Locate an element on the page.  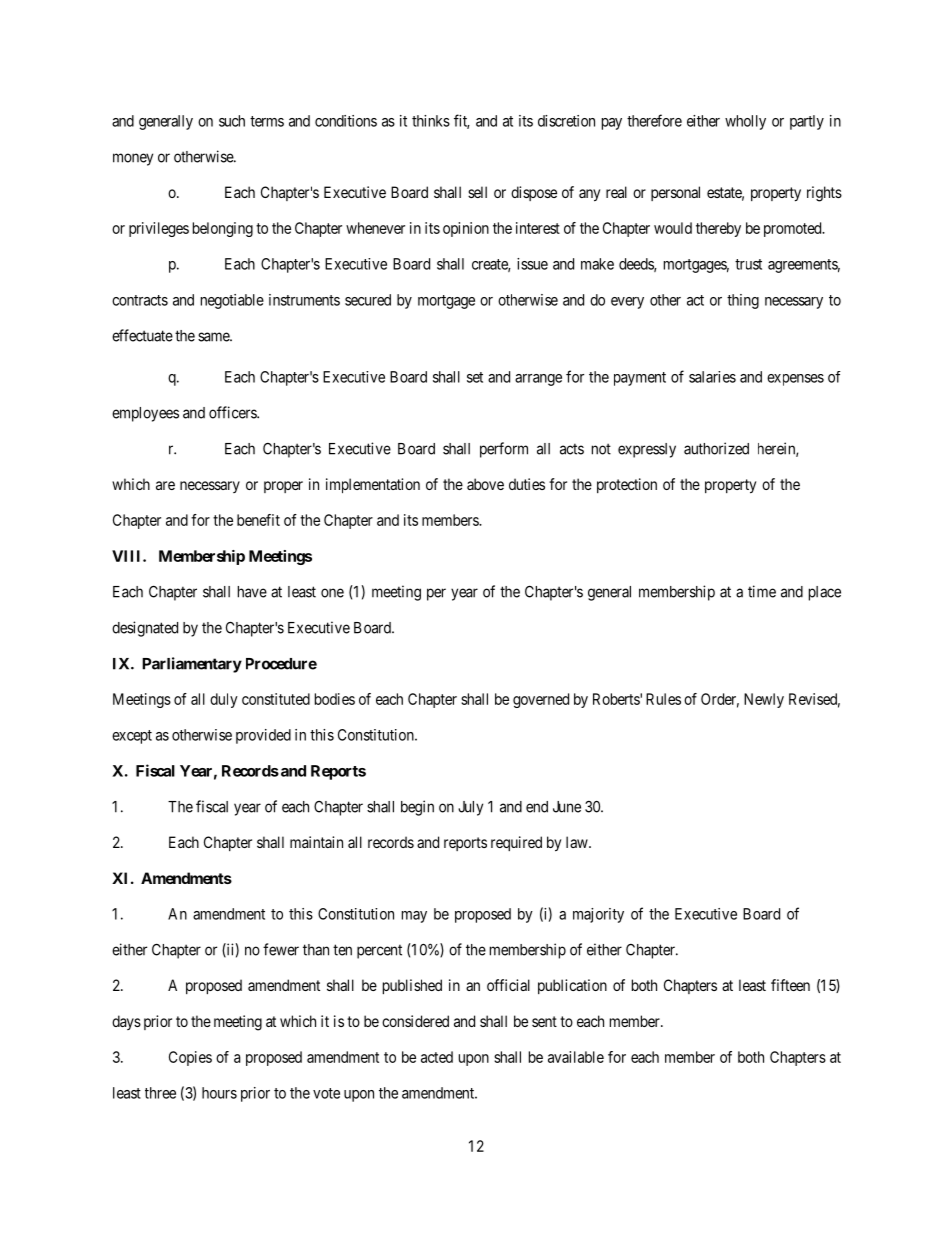
time is located at coordinates (762, 591).
